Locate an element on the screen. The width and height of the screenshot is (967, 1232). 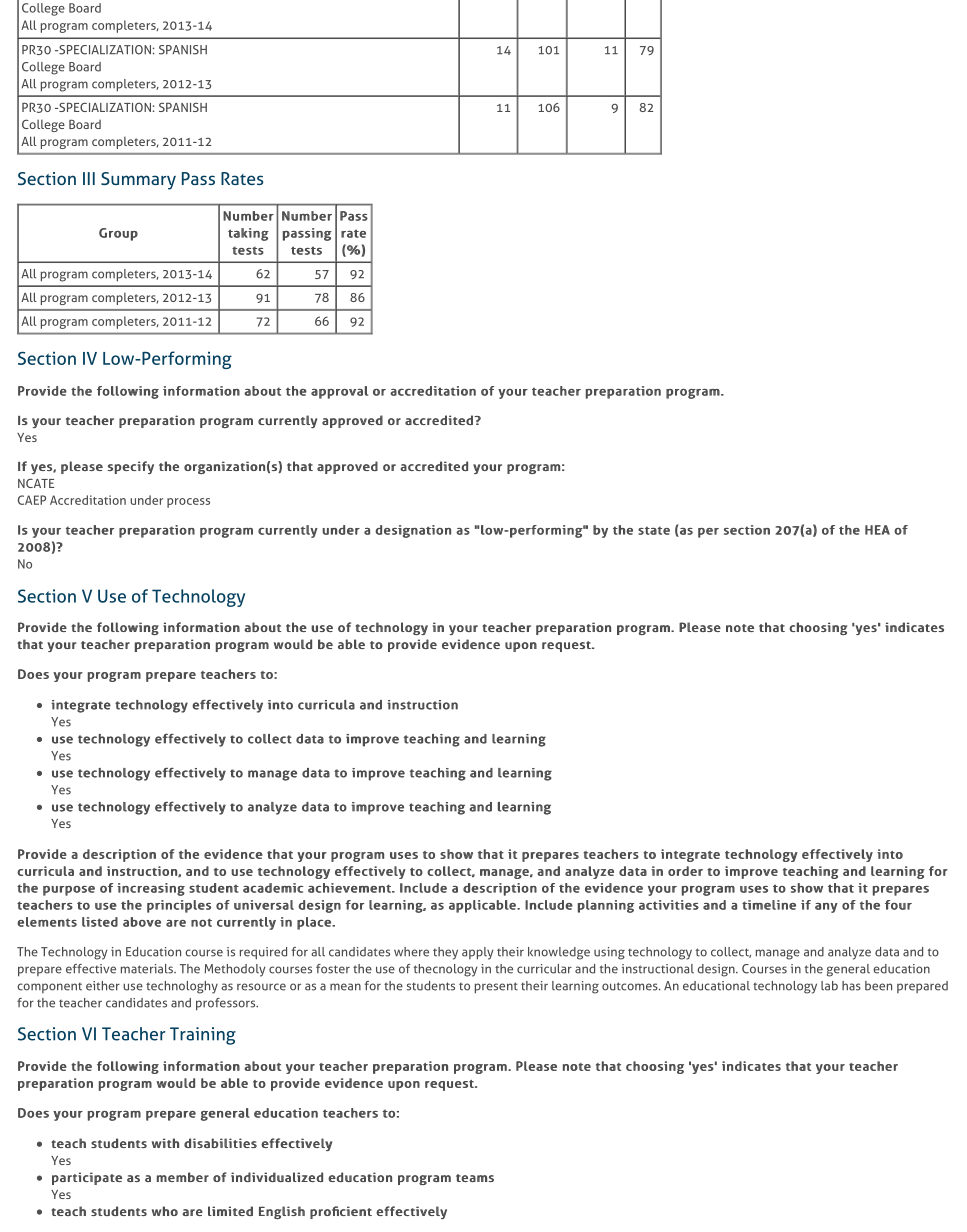
required is located at coordinates (263, 953).
